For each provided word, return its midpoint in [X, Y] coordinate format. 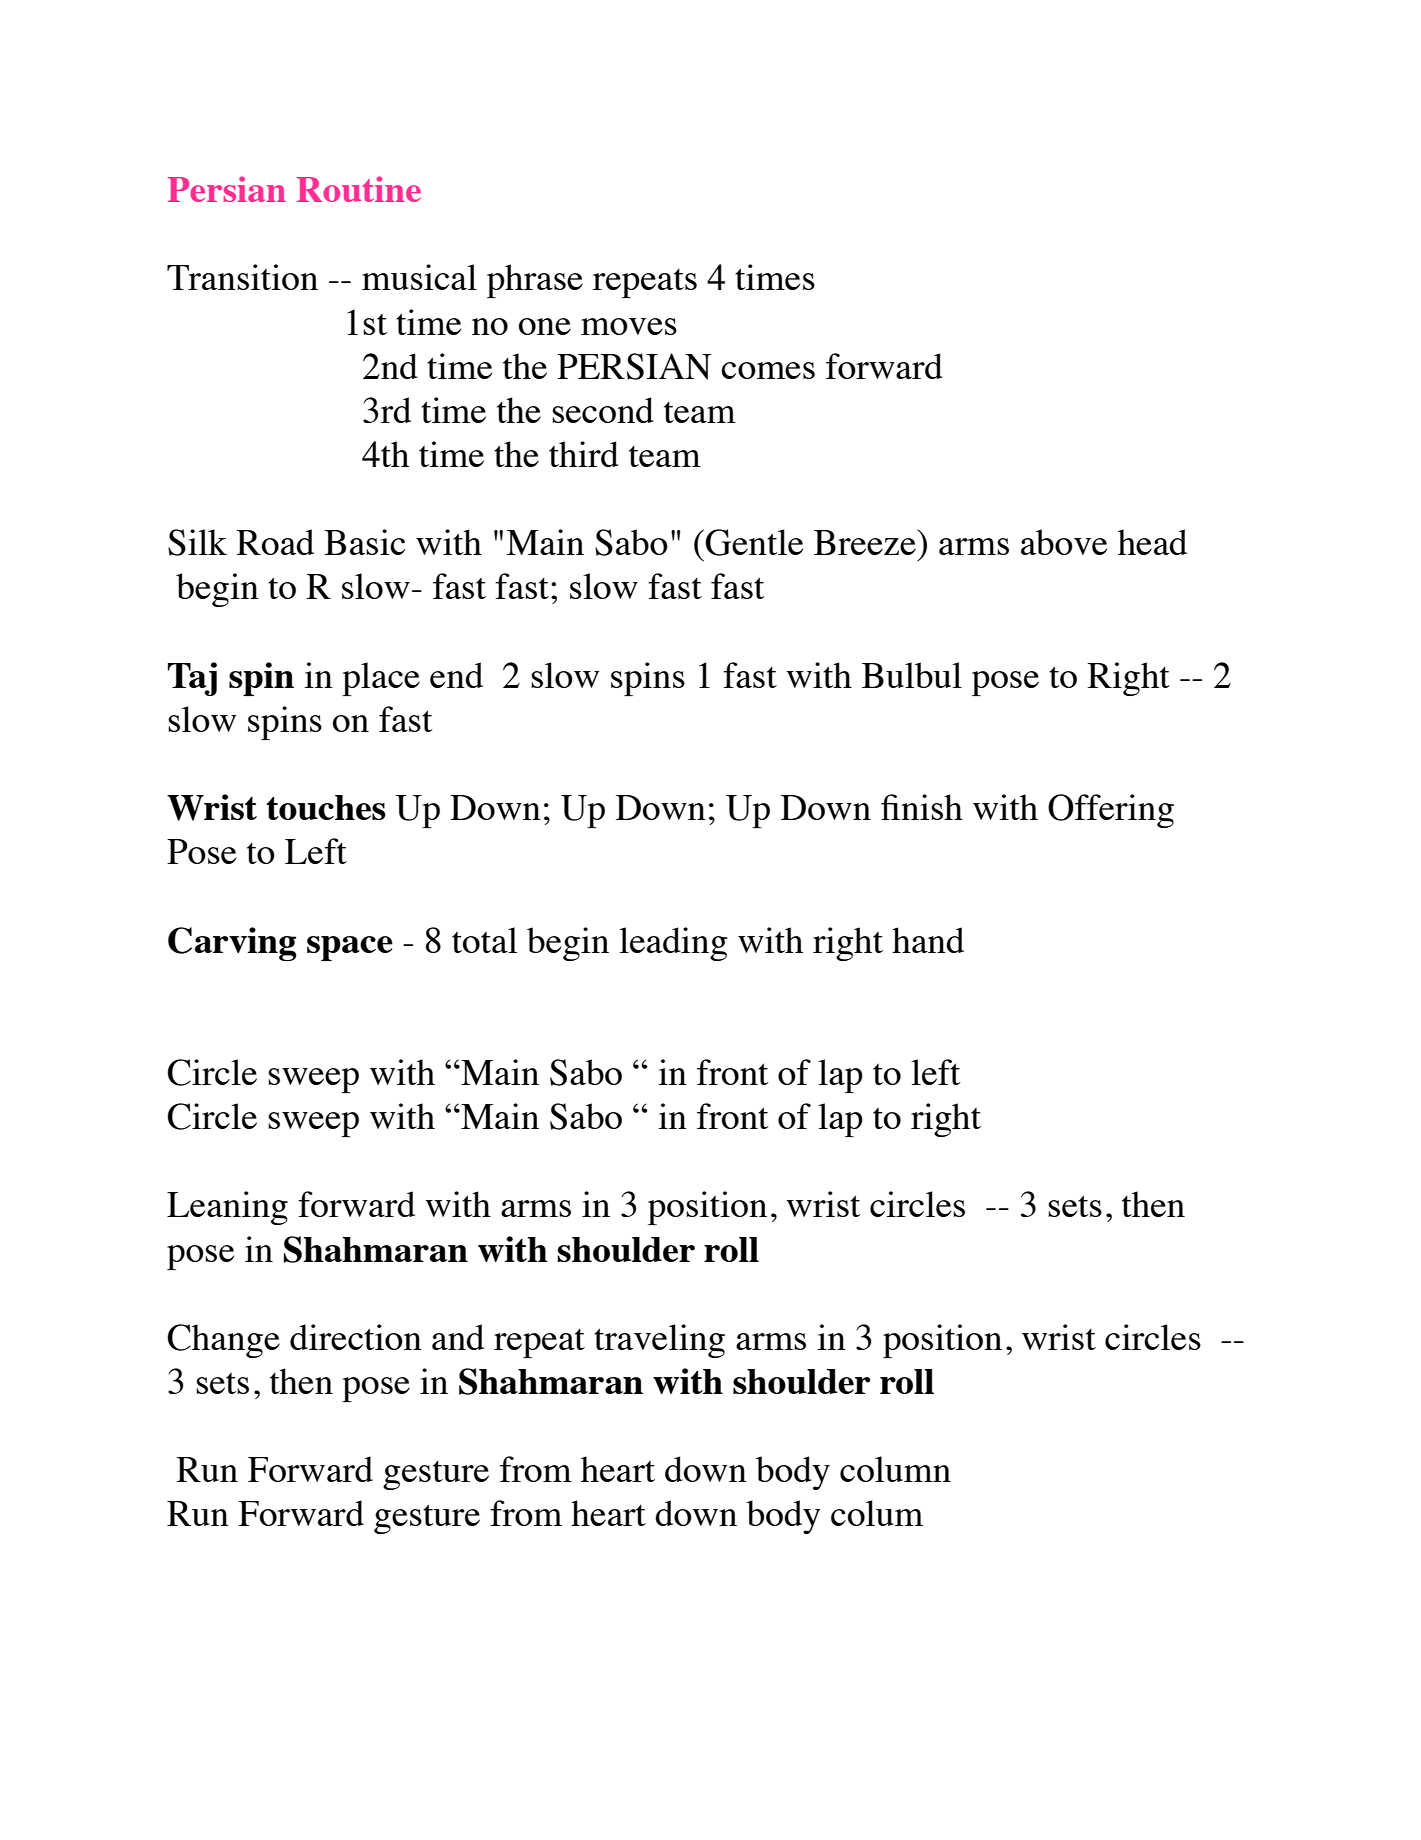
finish [922, 807]
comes [768, 370]
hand [928, 940]
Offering [1111, 811]
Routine [359, 189]
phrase [535, 281]
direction [356, 1337]
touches [326, 807]
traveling [659, 1341]
